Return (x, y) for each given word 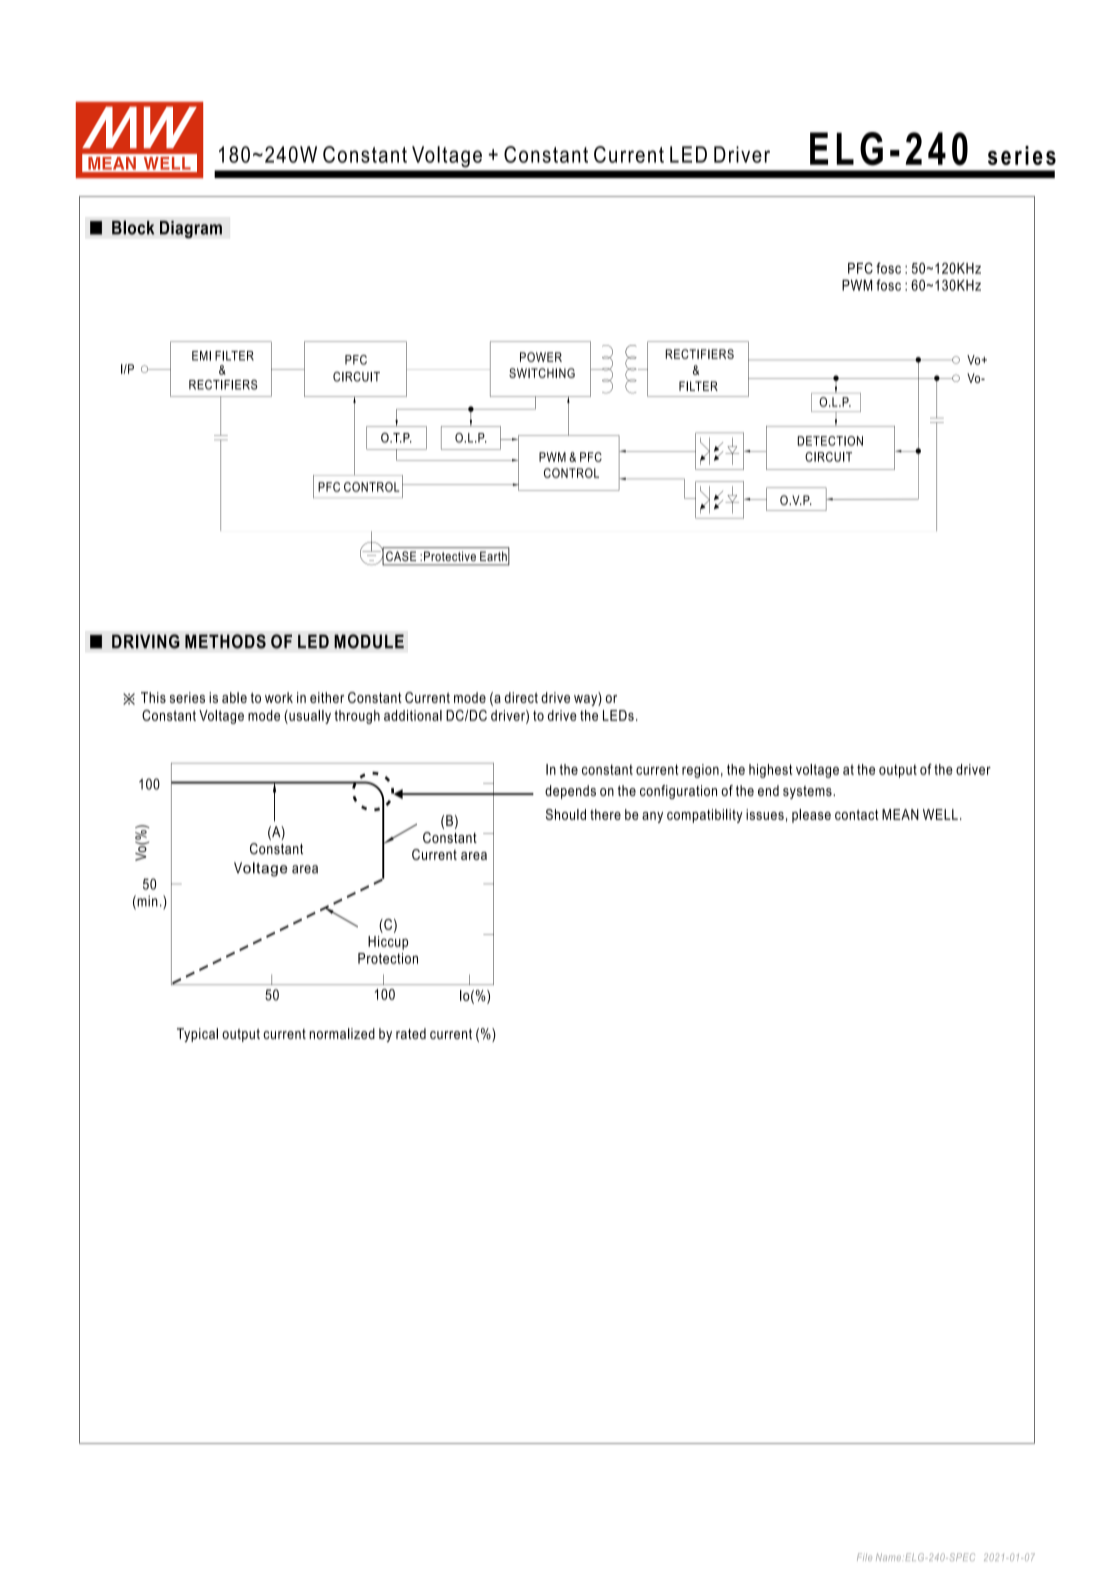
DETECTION (830, 441)
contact (857, 814)
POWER (541, 357)
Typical (197, 1035)
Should (566, 814)
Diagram (191, 229)
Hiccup (388, 943)
